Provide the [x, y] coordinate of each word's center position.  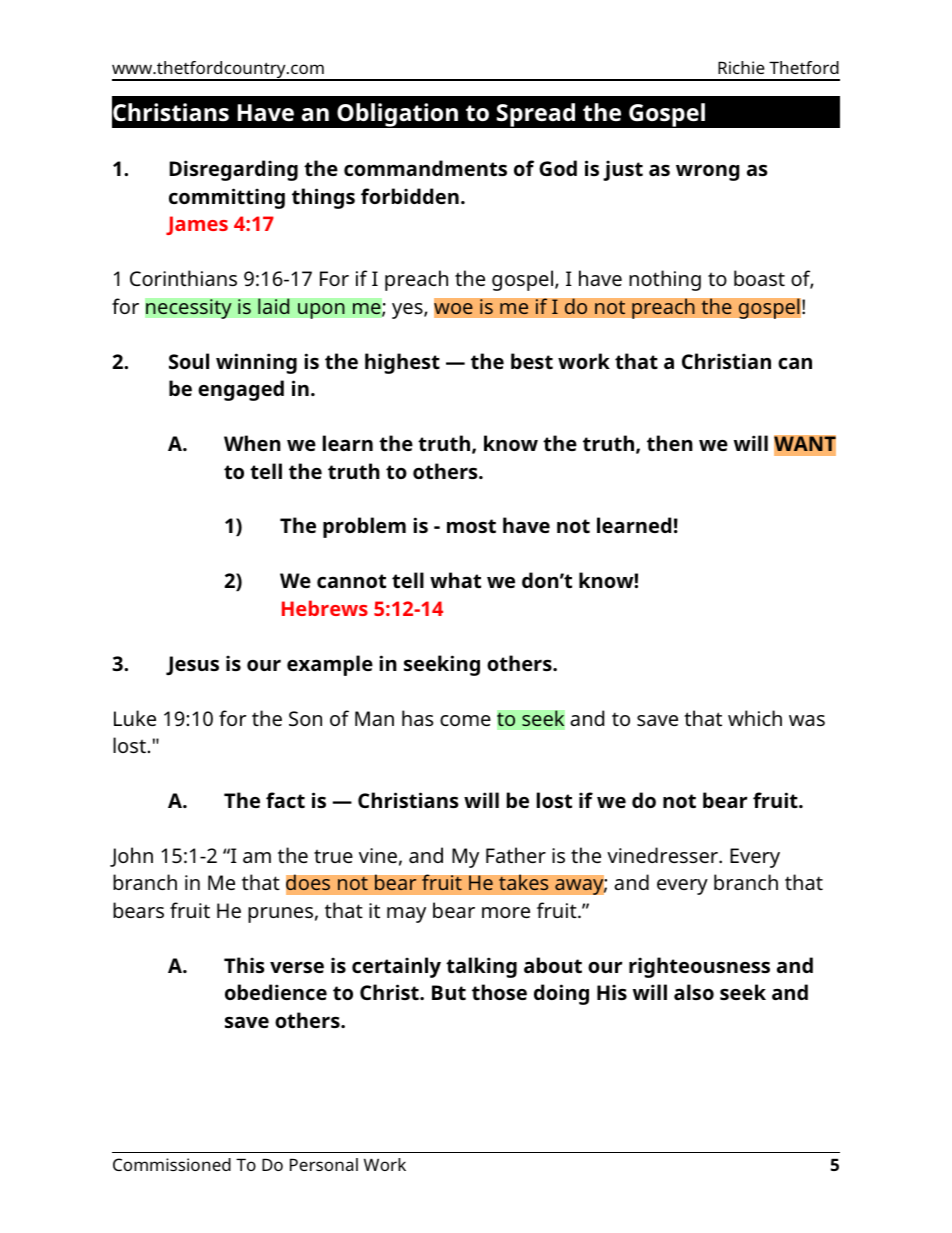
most [471, 526]
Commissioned [172, 1164]
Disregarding [234, 170]
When [252, 443]
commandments [425, 168]
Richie [741, 67]
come [465, 720]
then [670, 443]
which [755, 718]
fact [285, 800]
